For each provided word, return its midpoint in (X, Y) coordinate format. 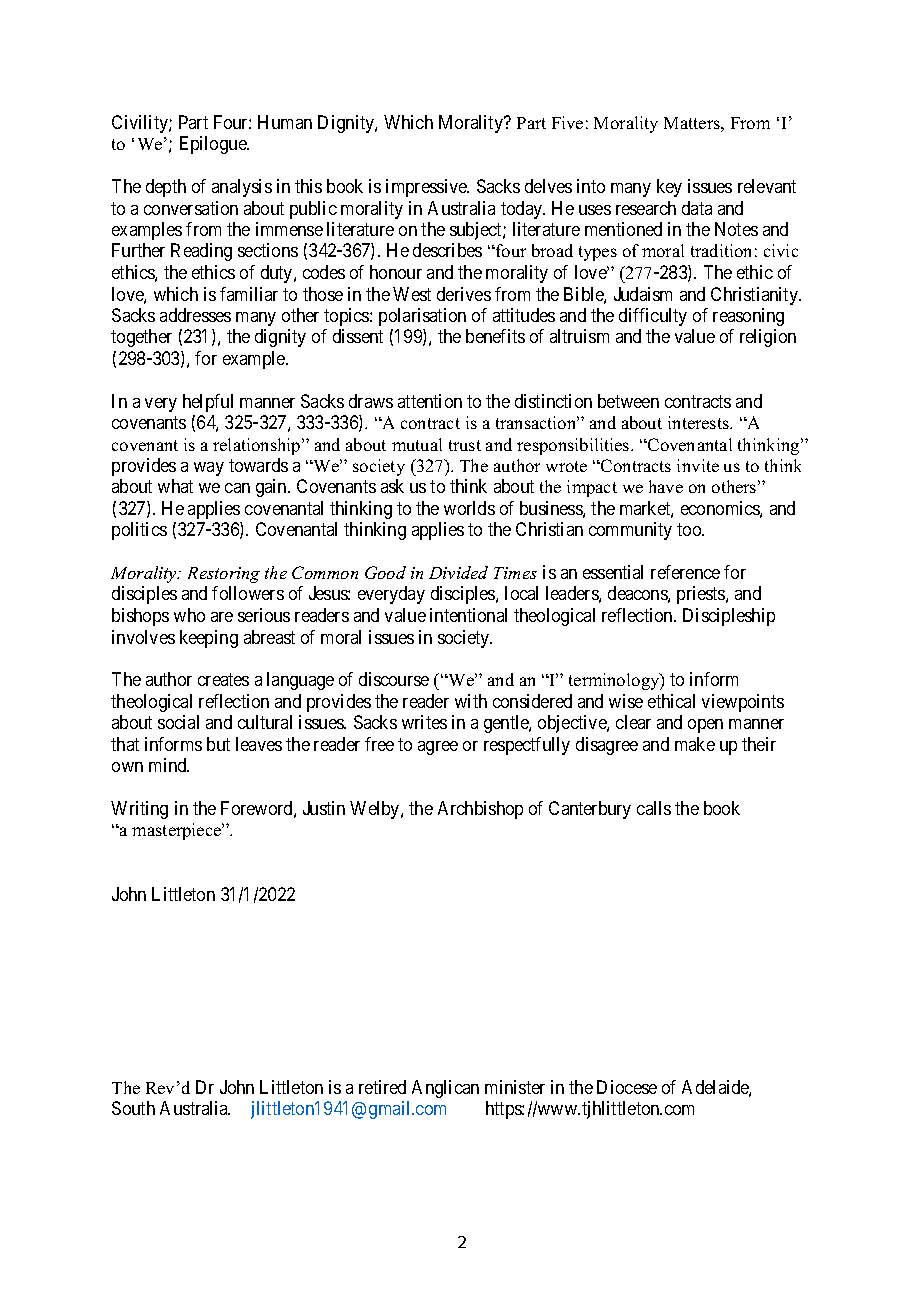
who (189, 615)
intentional (468, 615)
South (133, 1108)
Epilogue (214, 145)
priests (702, 595)
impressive (427, 188)
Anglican (445, 1089)
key (669, 188)
